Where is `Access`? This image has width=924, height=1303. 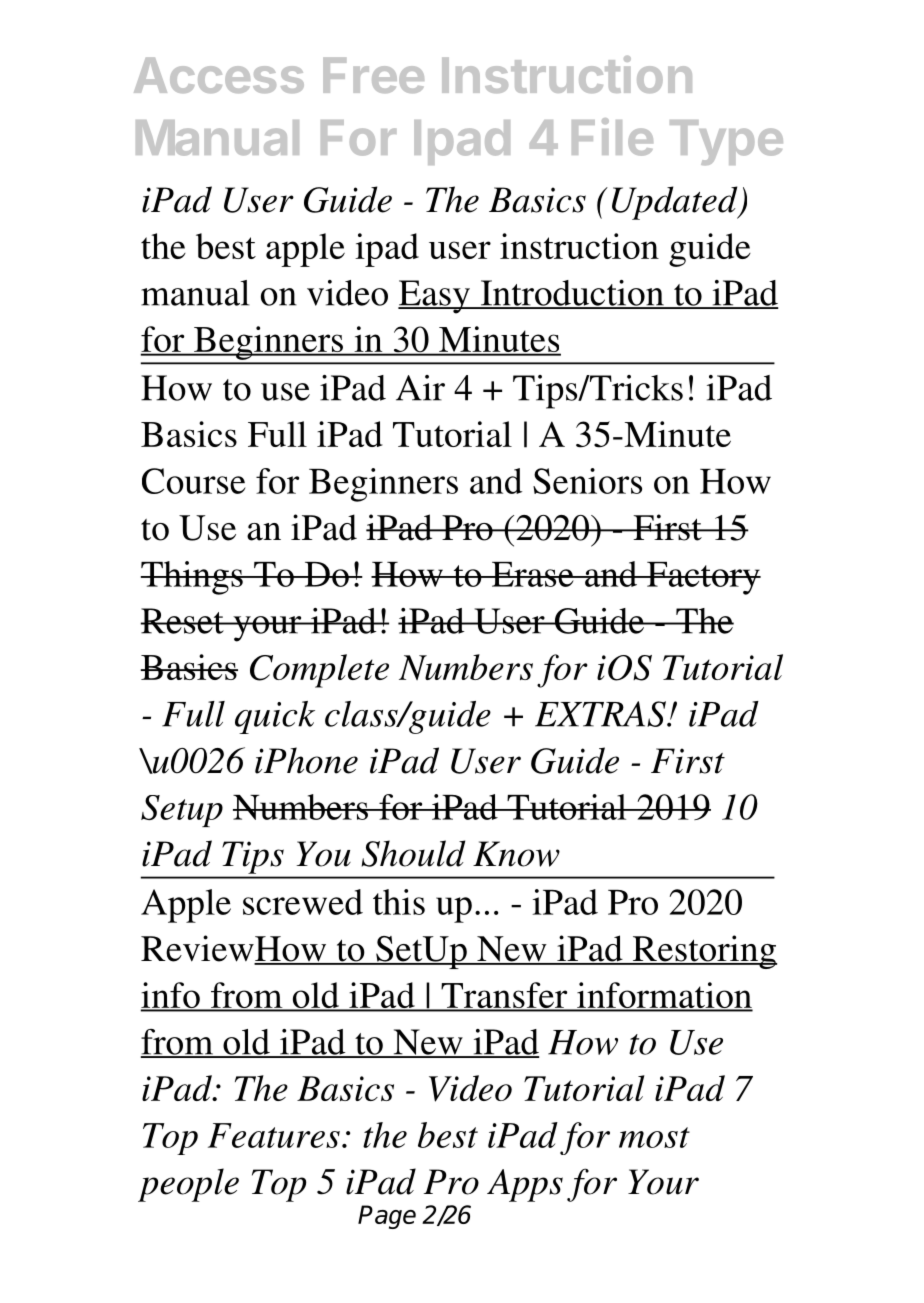
Access is located at coordinates (219, 75).
